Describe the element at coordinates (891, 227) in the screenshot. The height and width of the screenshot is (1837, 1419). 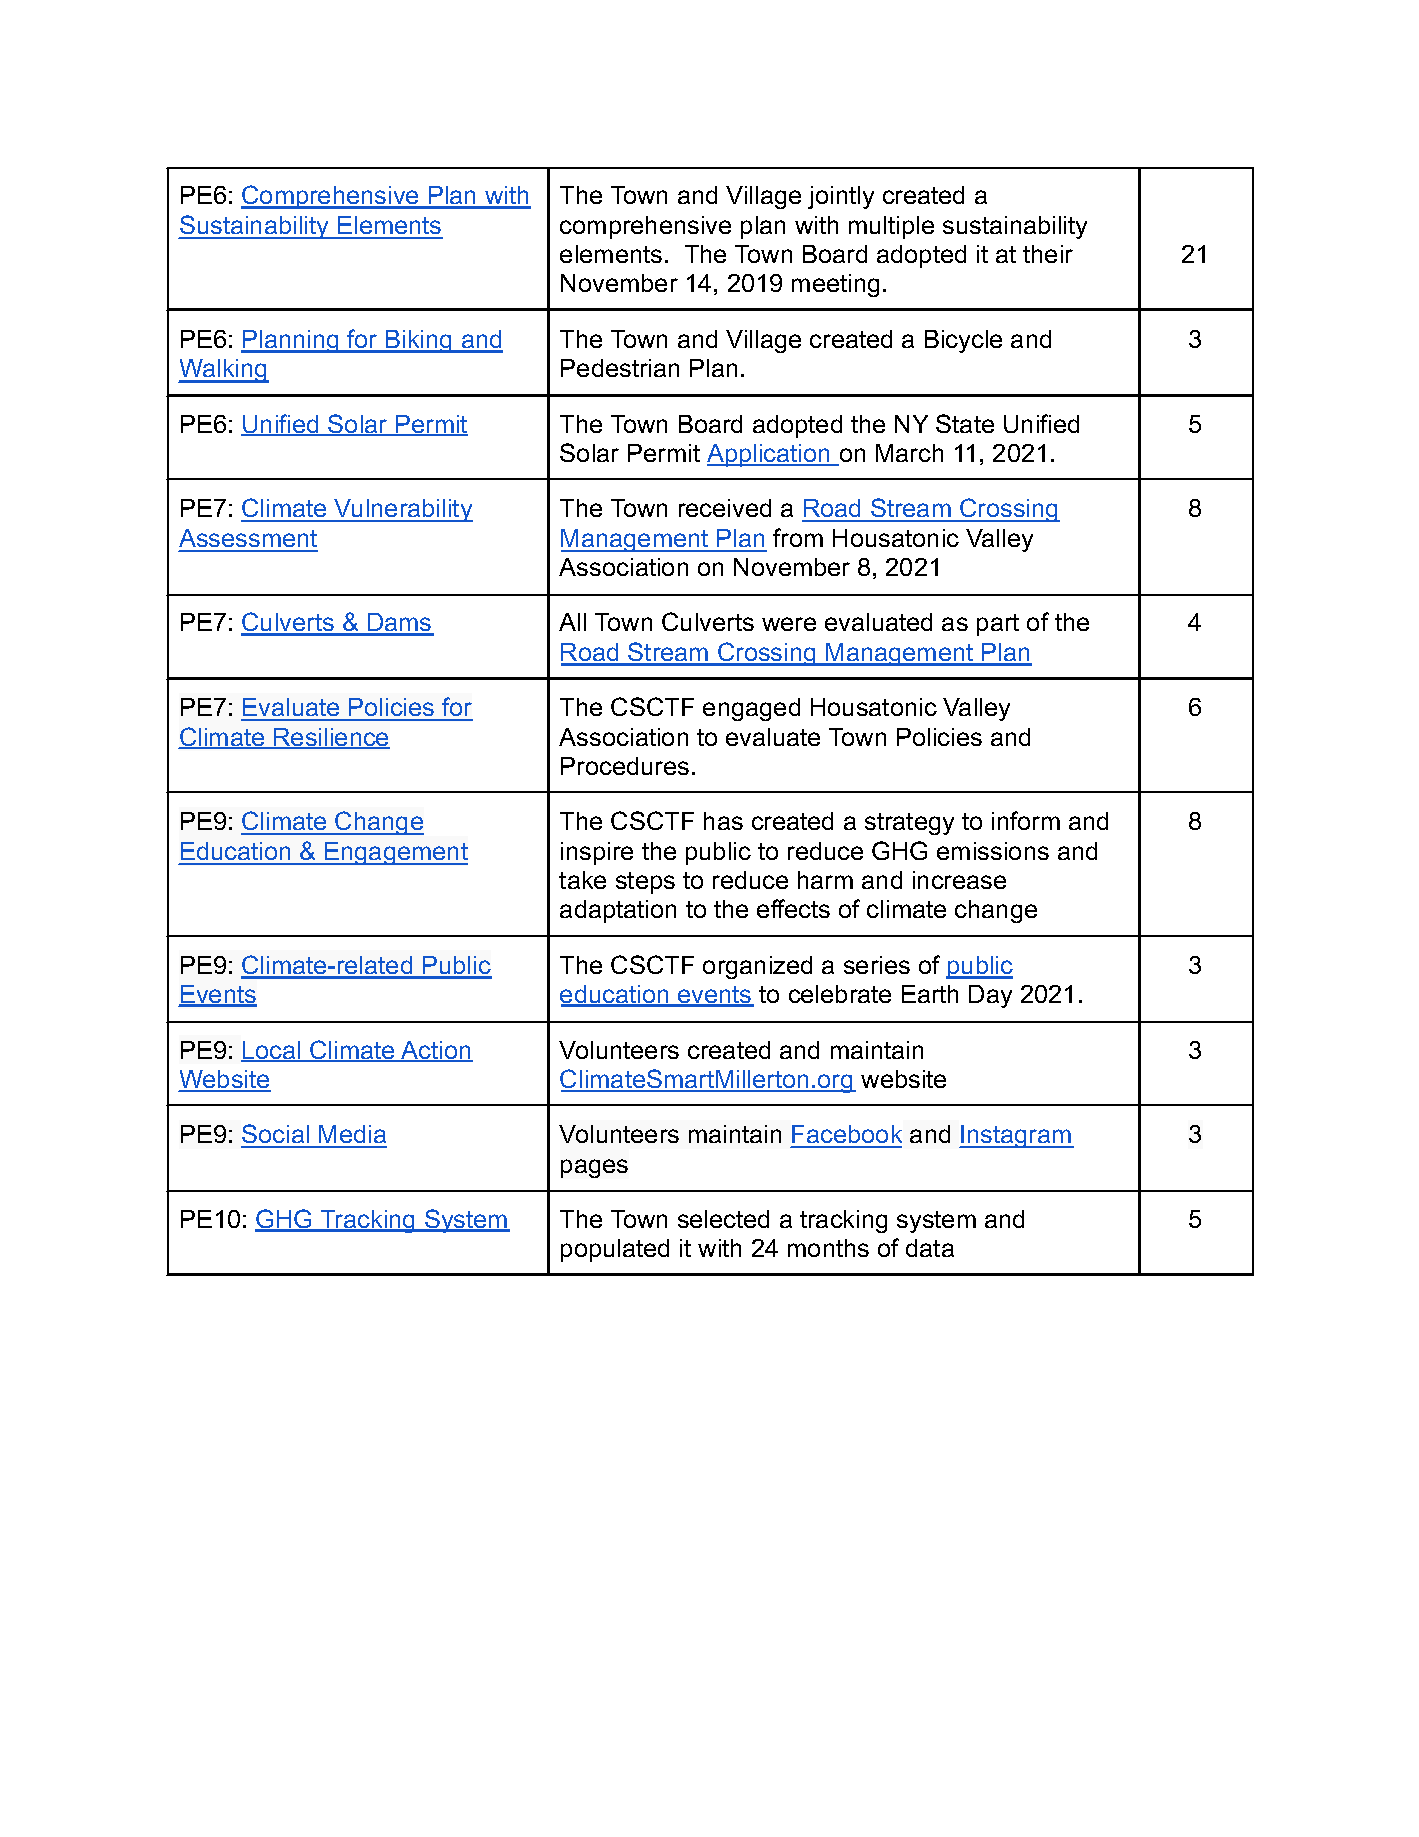
I see `multiple` at that location.
